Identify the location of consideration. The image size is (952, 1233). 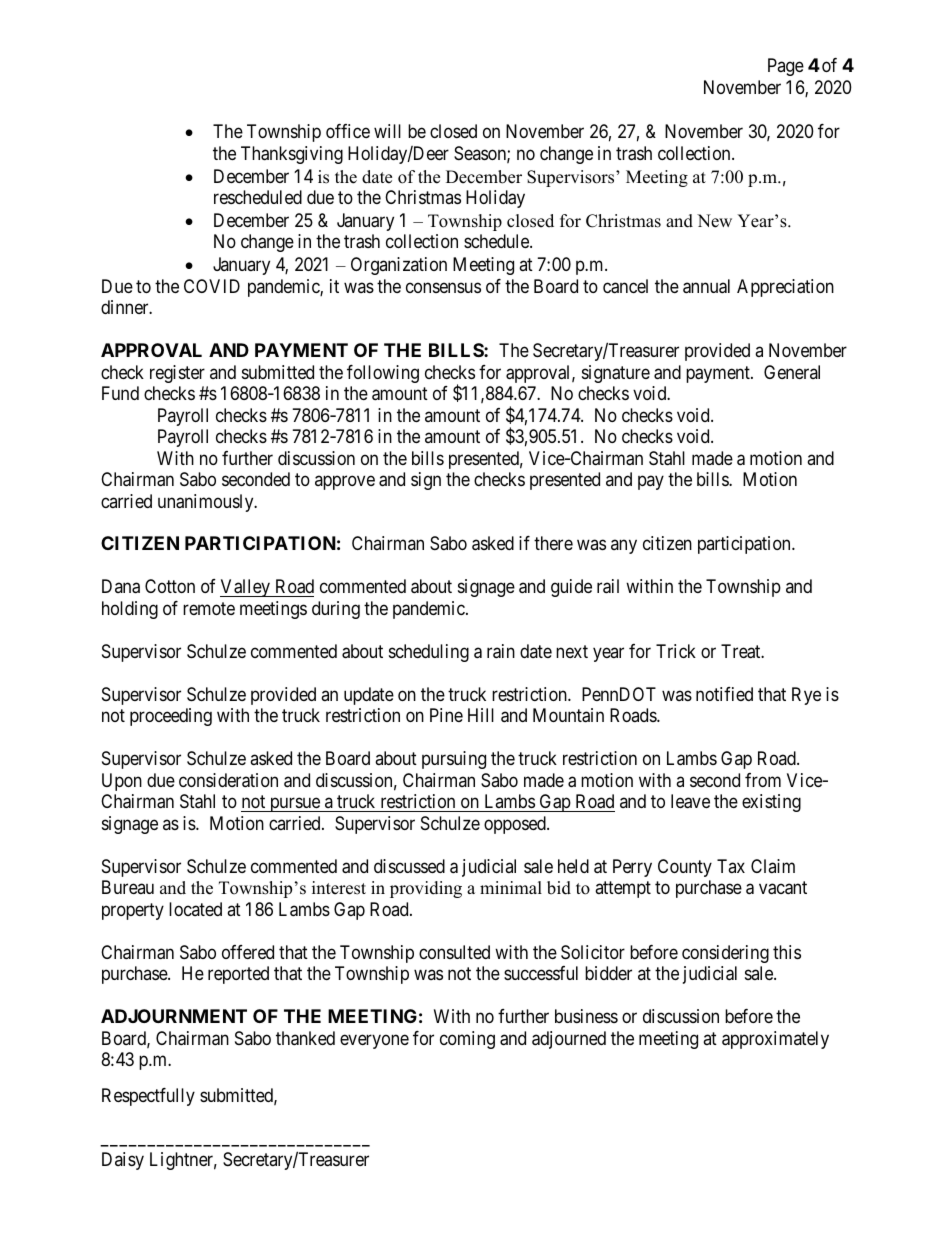
(228, 780).
